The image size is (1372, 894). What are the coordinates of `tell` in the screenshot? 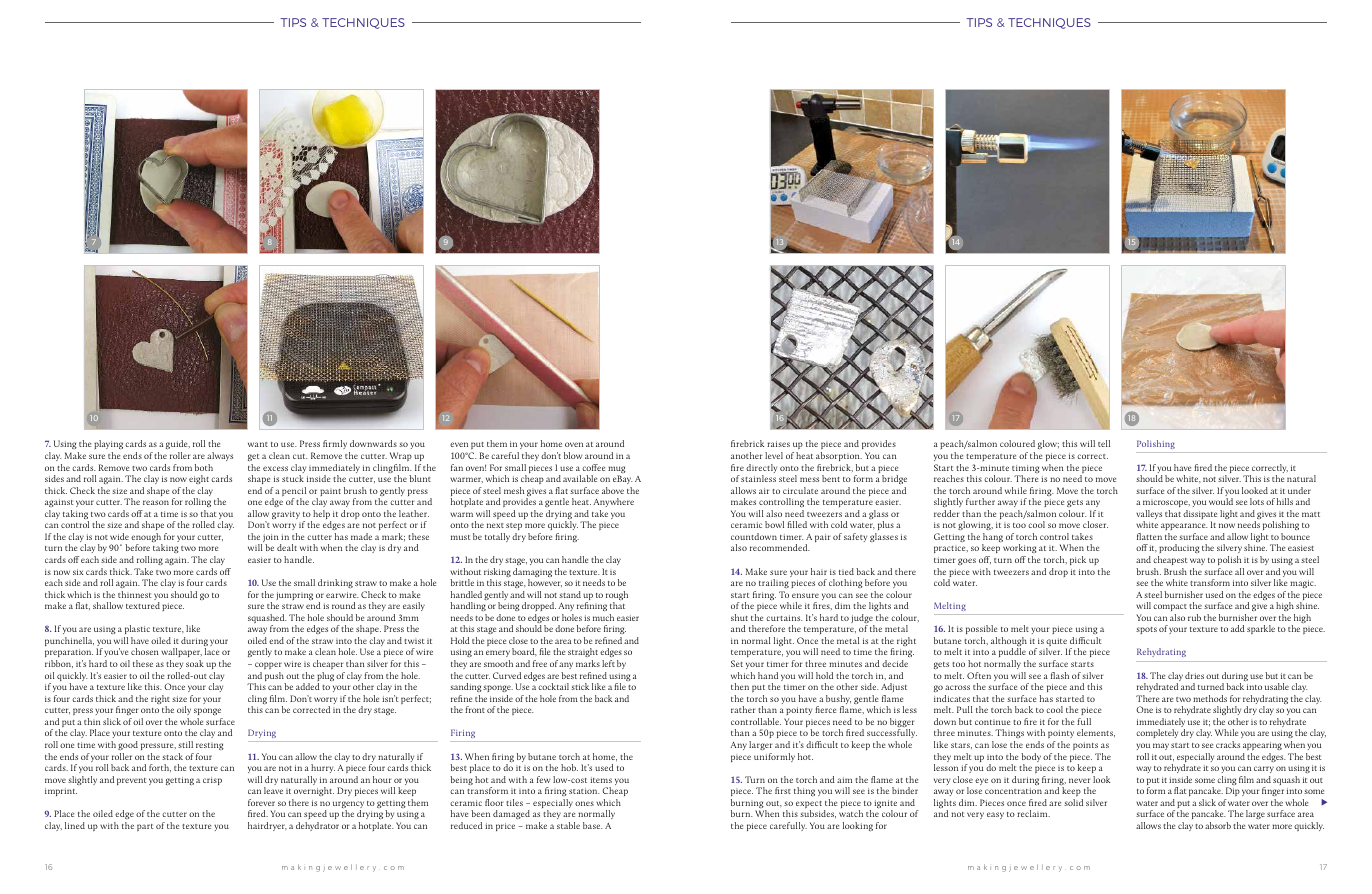 It's located at (1104, 443).
